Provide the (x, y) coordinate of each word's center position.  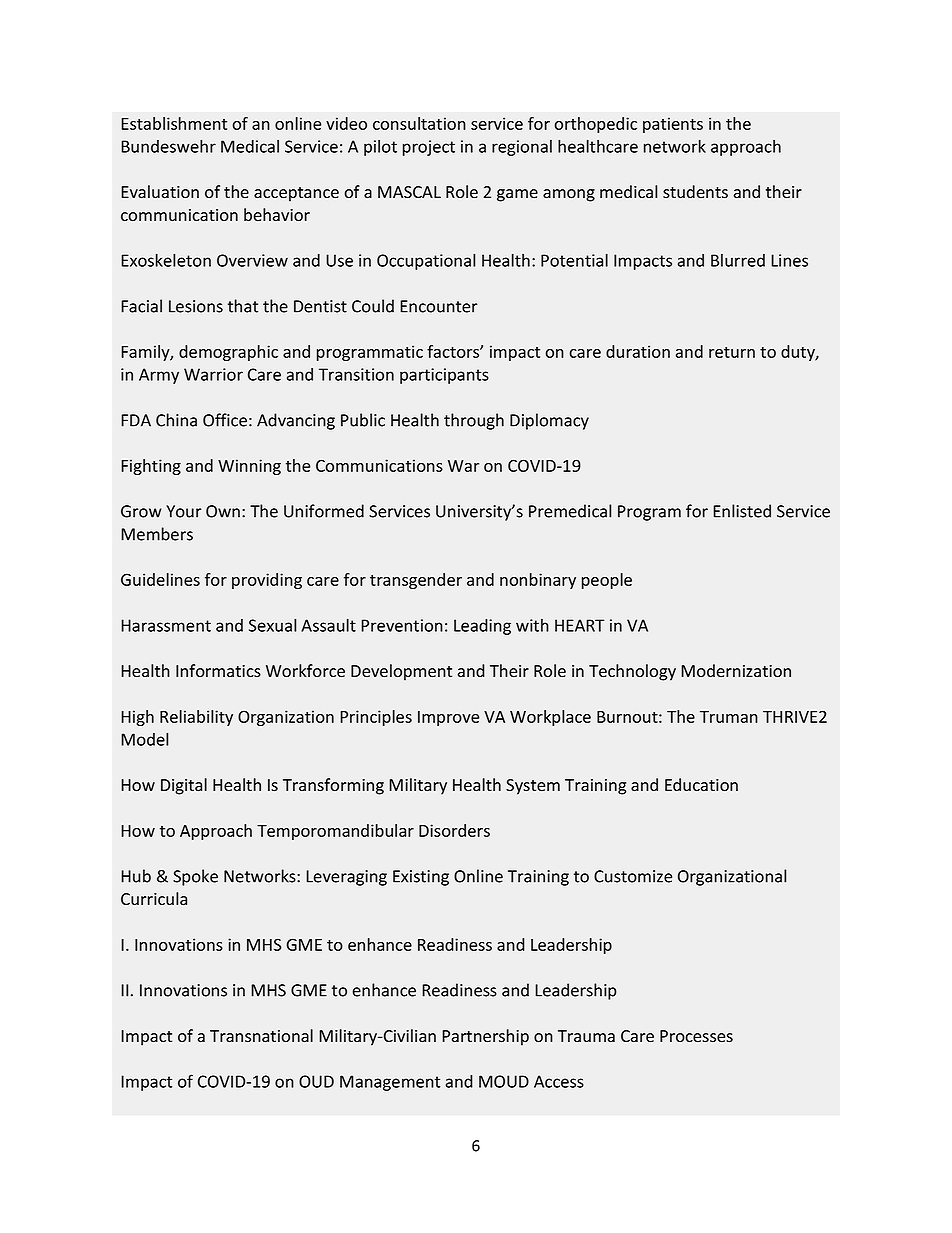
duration (638, 351)
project (429, 148)
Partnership (485, 1037)
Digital (184, 786)
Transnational (261, 1036)
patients (673, 125)
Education (701, 785)
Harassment (166, 625)
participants (444, 376)
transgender (416, 581)
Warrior (213, 374)
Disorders (454, 830)
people (607, 581)
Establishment (174, 123)
